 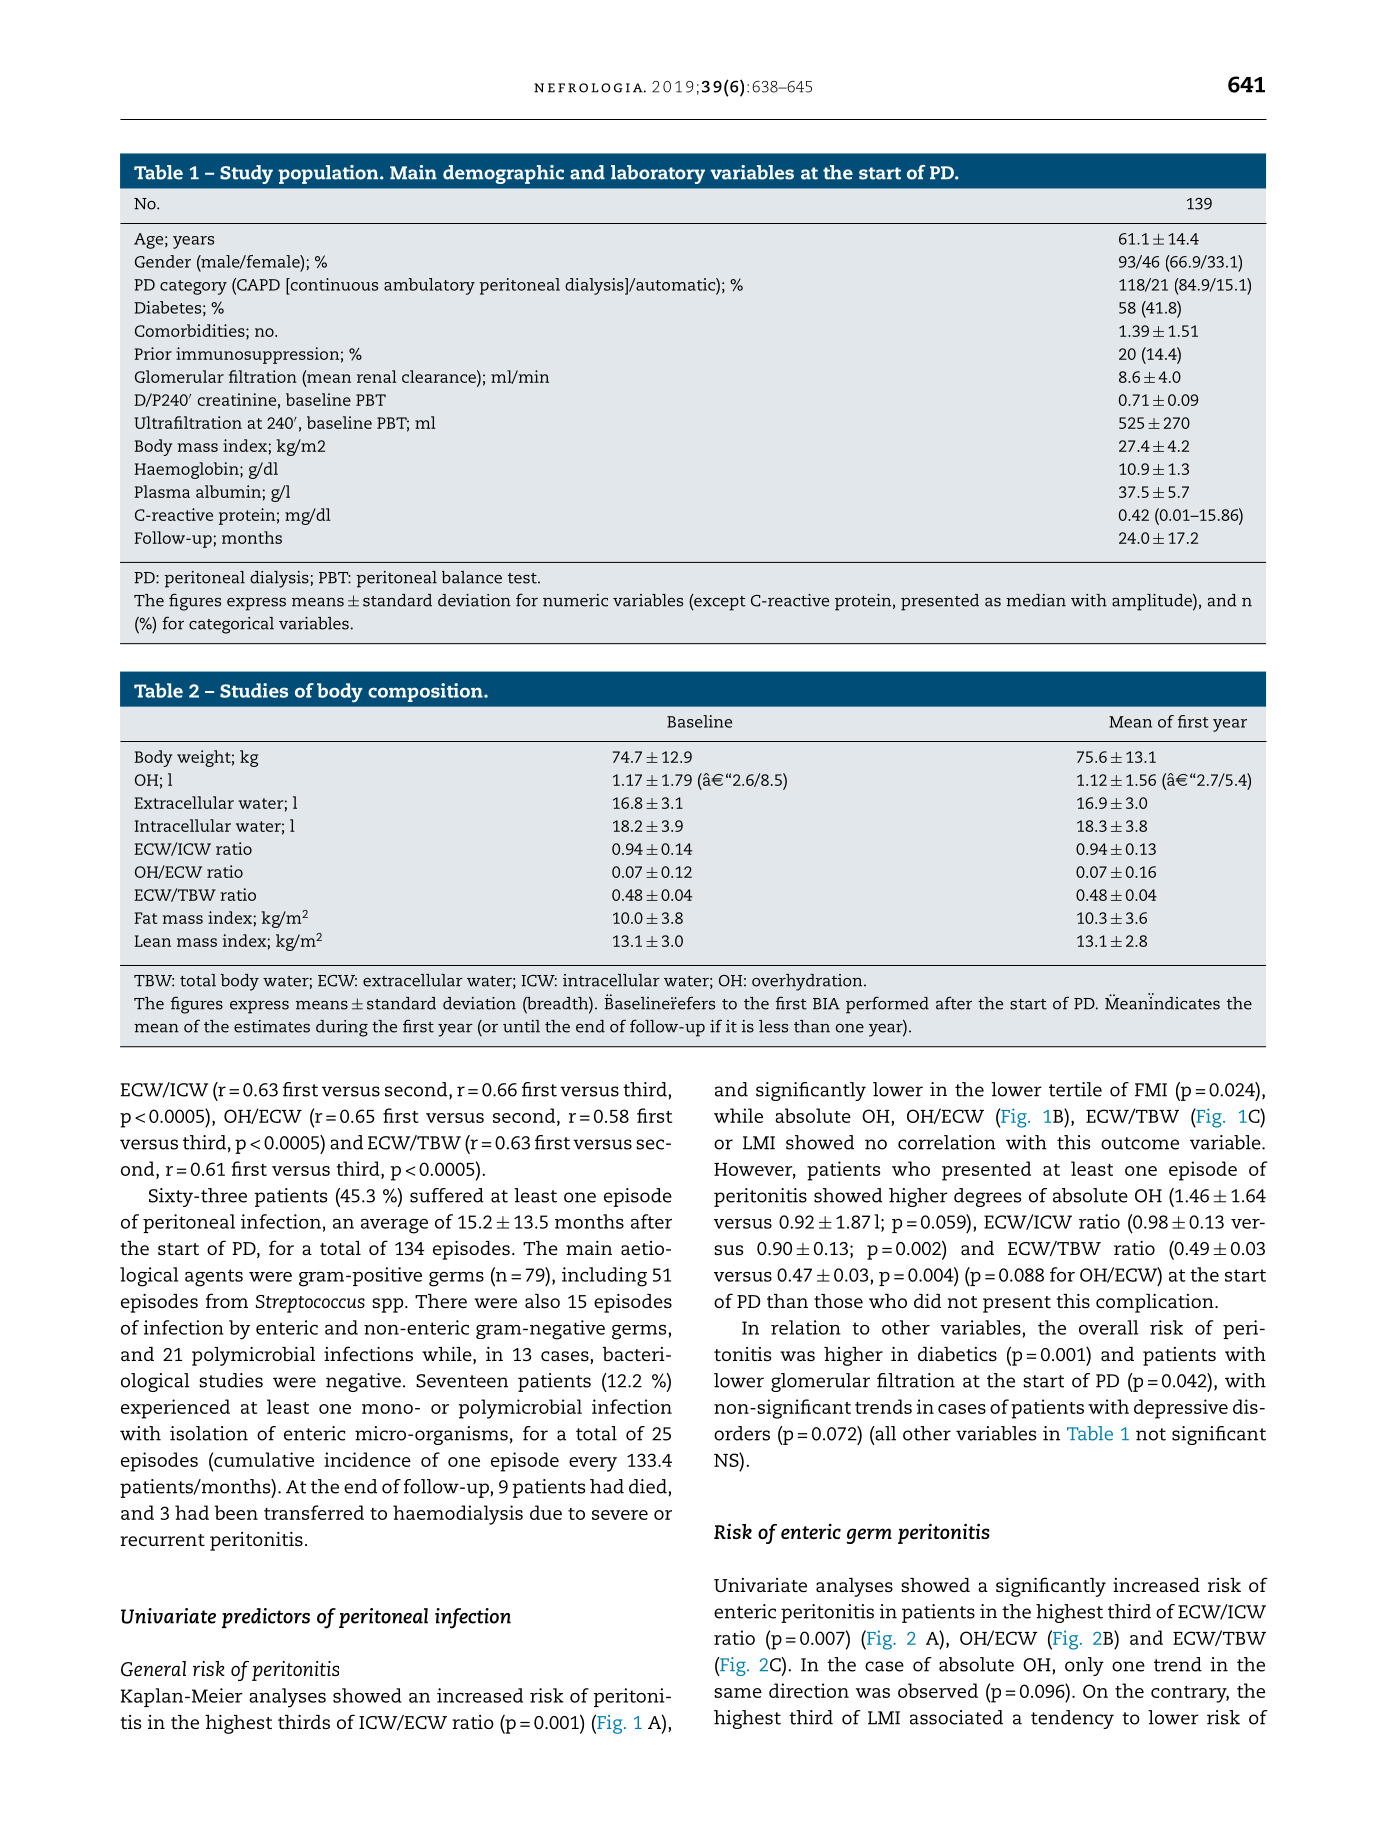 I want to click on less, so click(x=773, y=1026).
